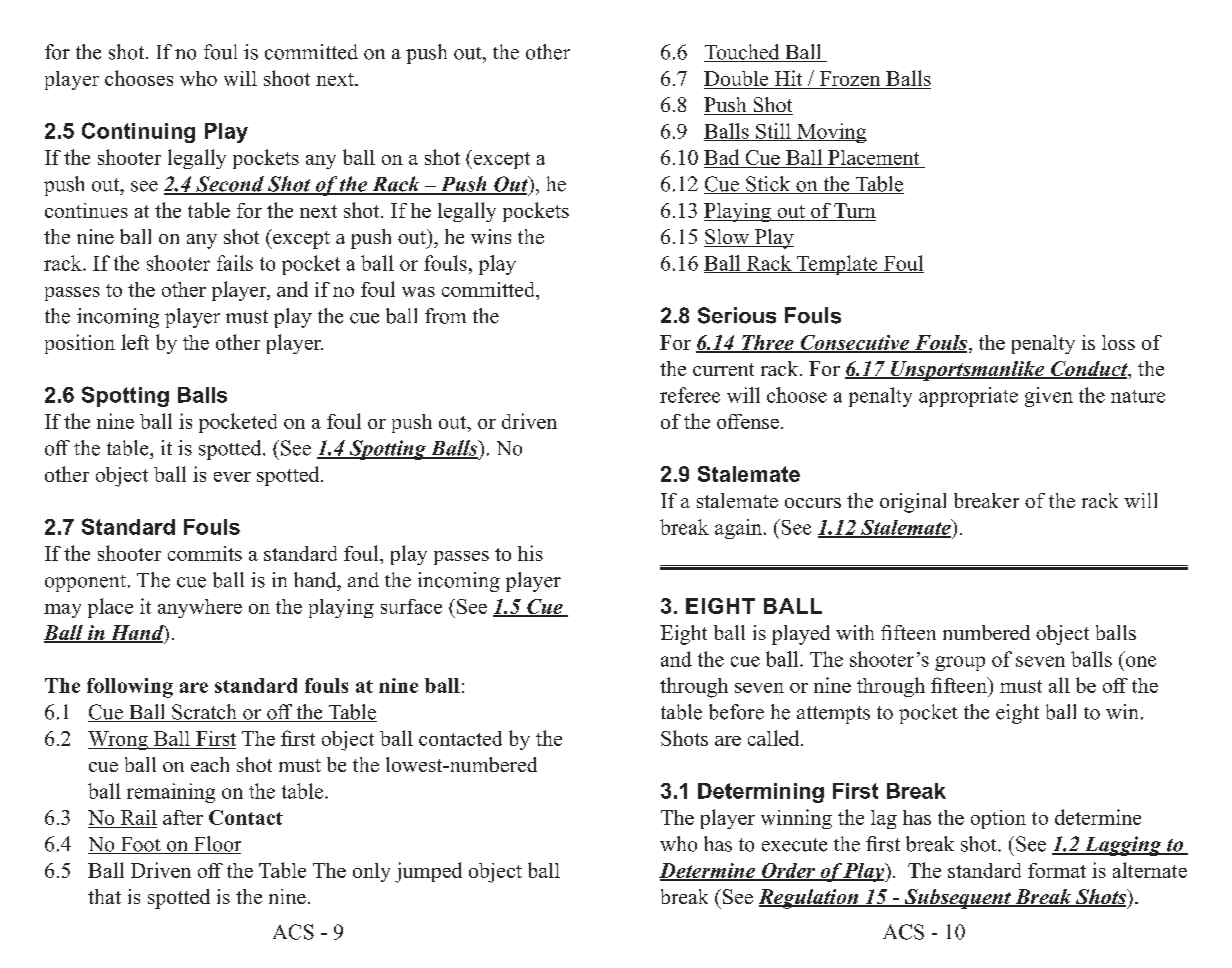  I want to click on original, so click(913, 503).
